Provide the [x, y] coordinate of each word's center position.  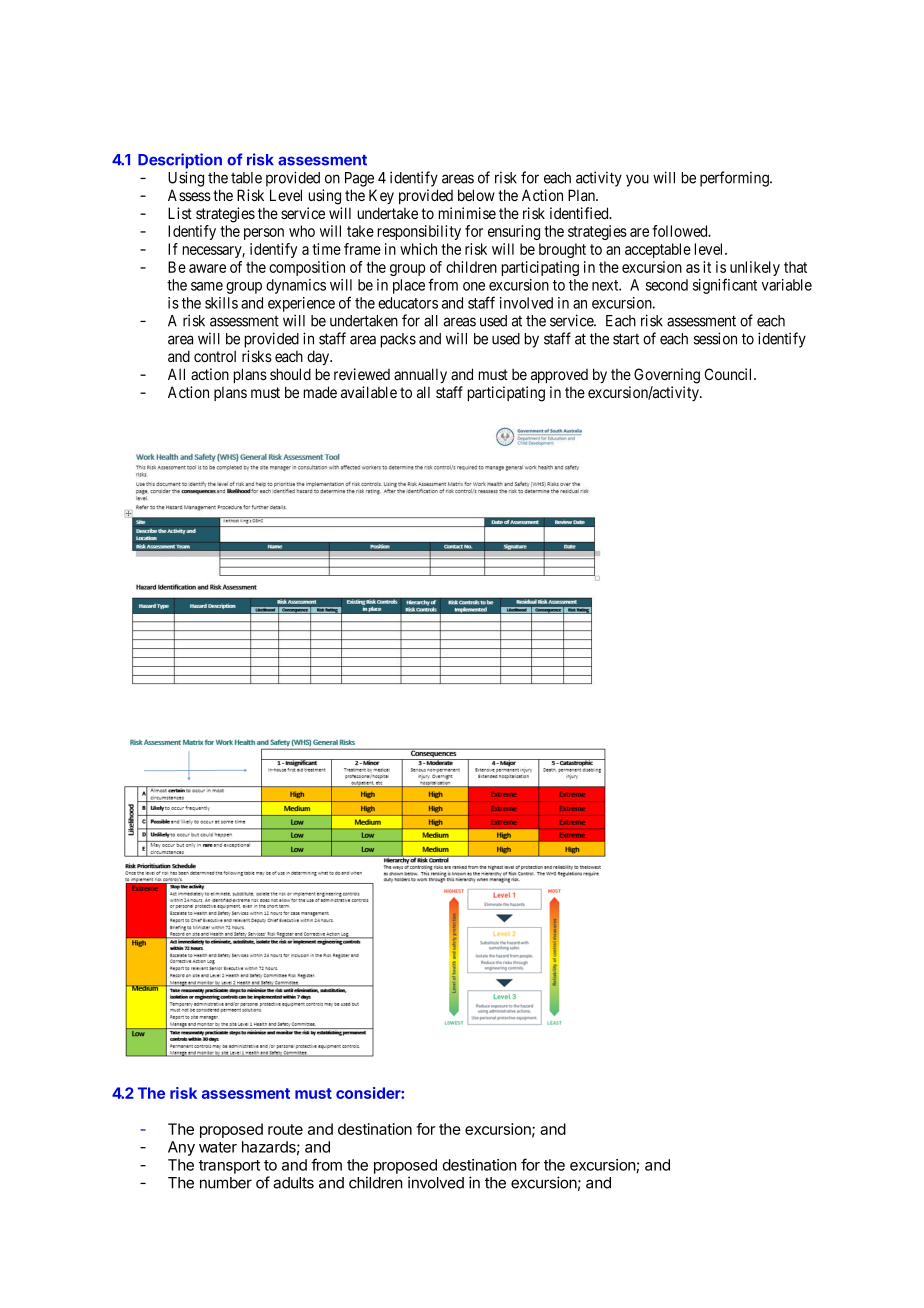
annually [420, 375]
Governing [667, 376]
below [476, 195]
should [290, 374]
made [320, 392]
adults [293, 1183]
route [285, 1129]
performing [735, 179]
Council [730, 374]
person [264, 234]
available [369, 392]
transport [229, 1167]
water [218, 1147]
